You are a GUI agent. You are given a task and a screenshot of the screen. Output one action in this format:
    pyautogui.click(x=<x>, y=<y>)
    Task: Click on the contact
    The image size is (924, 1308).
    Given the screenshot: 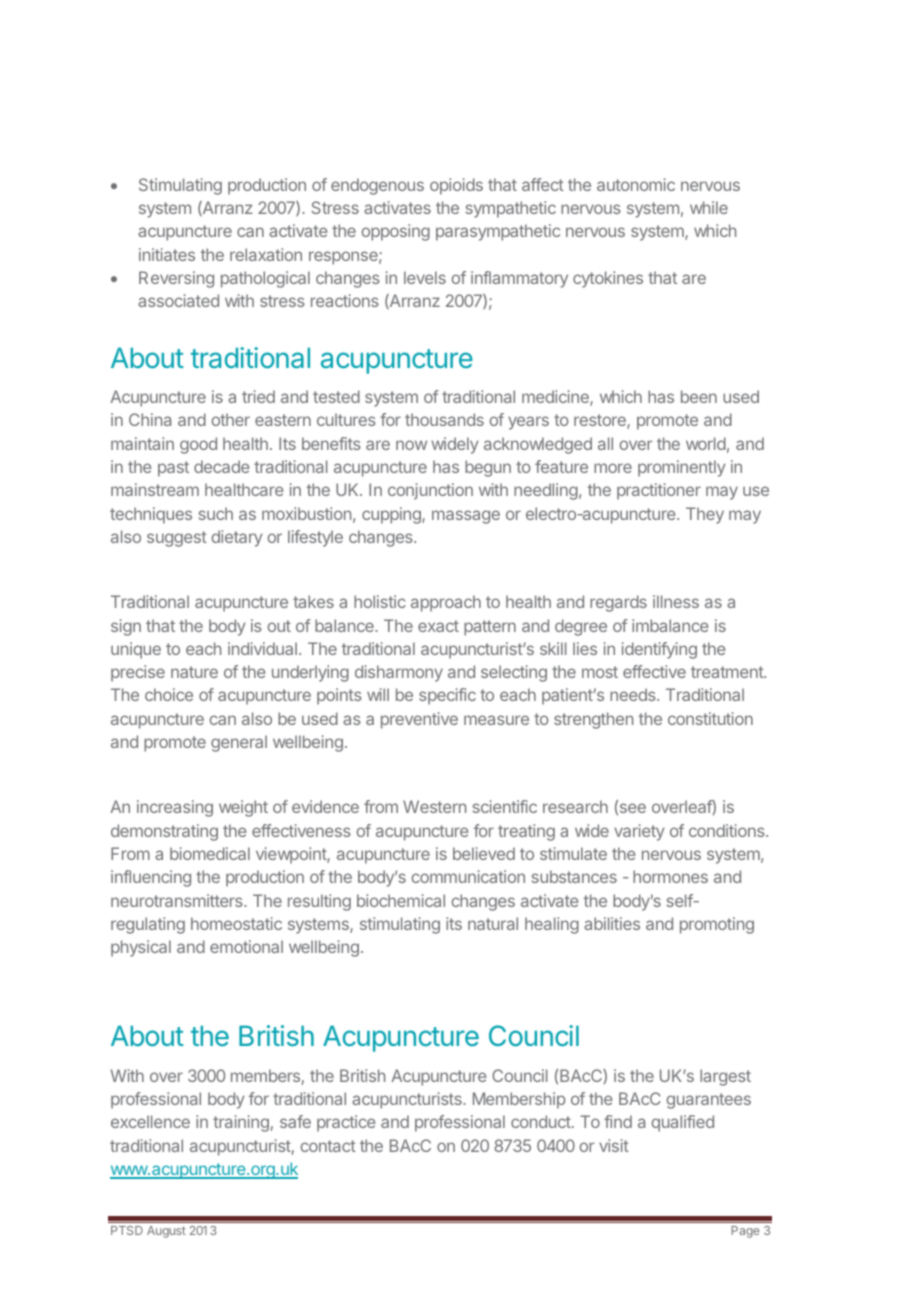 What is the action you would take?
    pyautogui.click(x=328, y=1146)
